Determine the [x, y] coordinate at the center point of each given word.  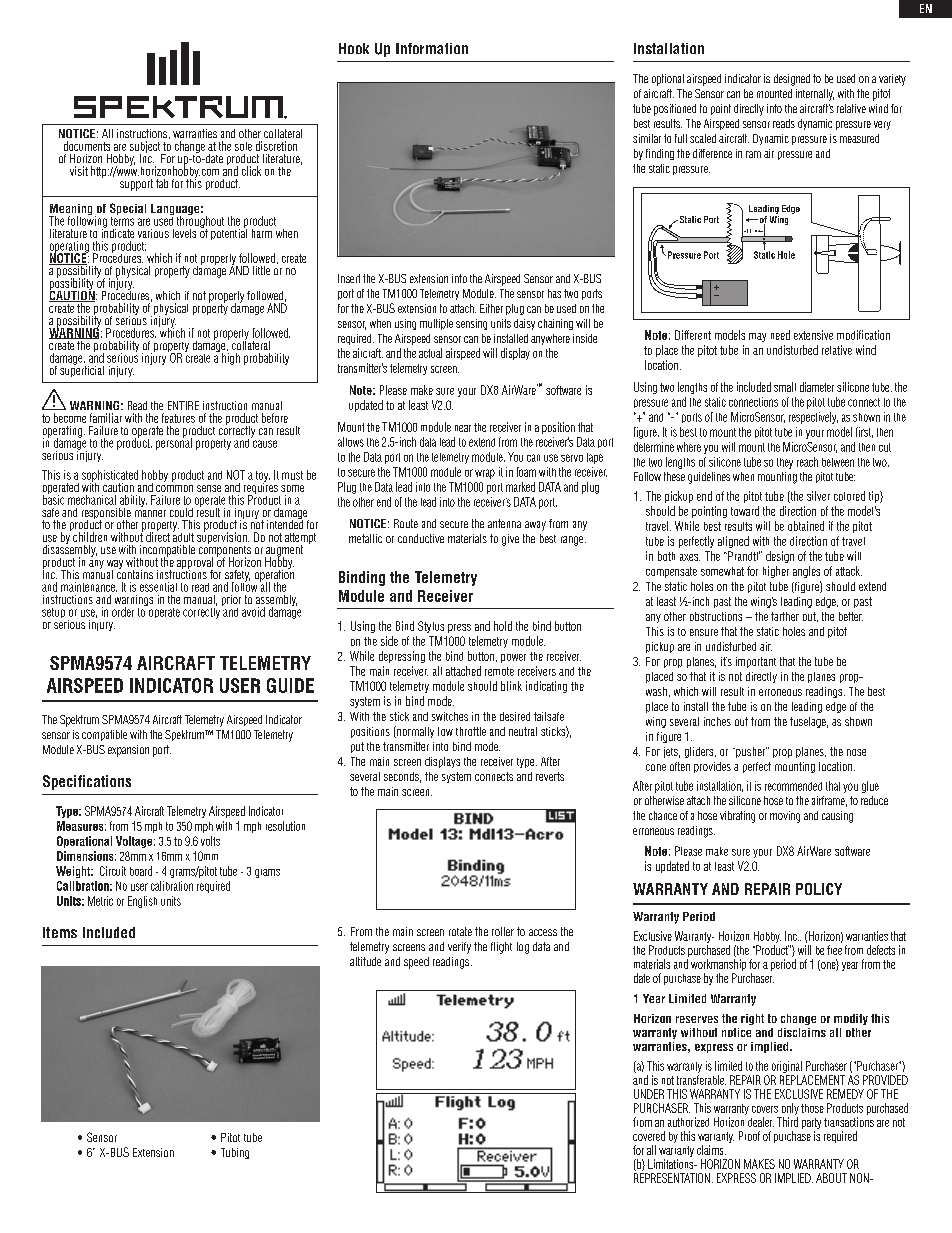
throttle [471, 731]
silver [818, 496]
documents [87, 146]
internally [815, 95]
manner [150, 513]
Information [432, 48]
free [834, 950]
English [142, 902]
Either [491, 308]
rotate [460, 931]
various [153, 233]
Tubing [235, 1153]
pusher [750, 752]
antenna [504, 523]
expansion [128, 751]
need [780, 335]
